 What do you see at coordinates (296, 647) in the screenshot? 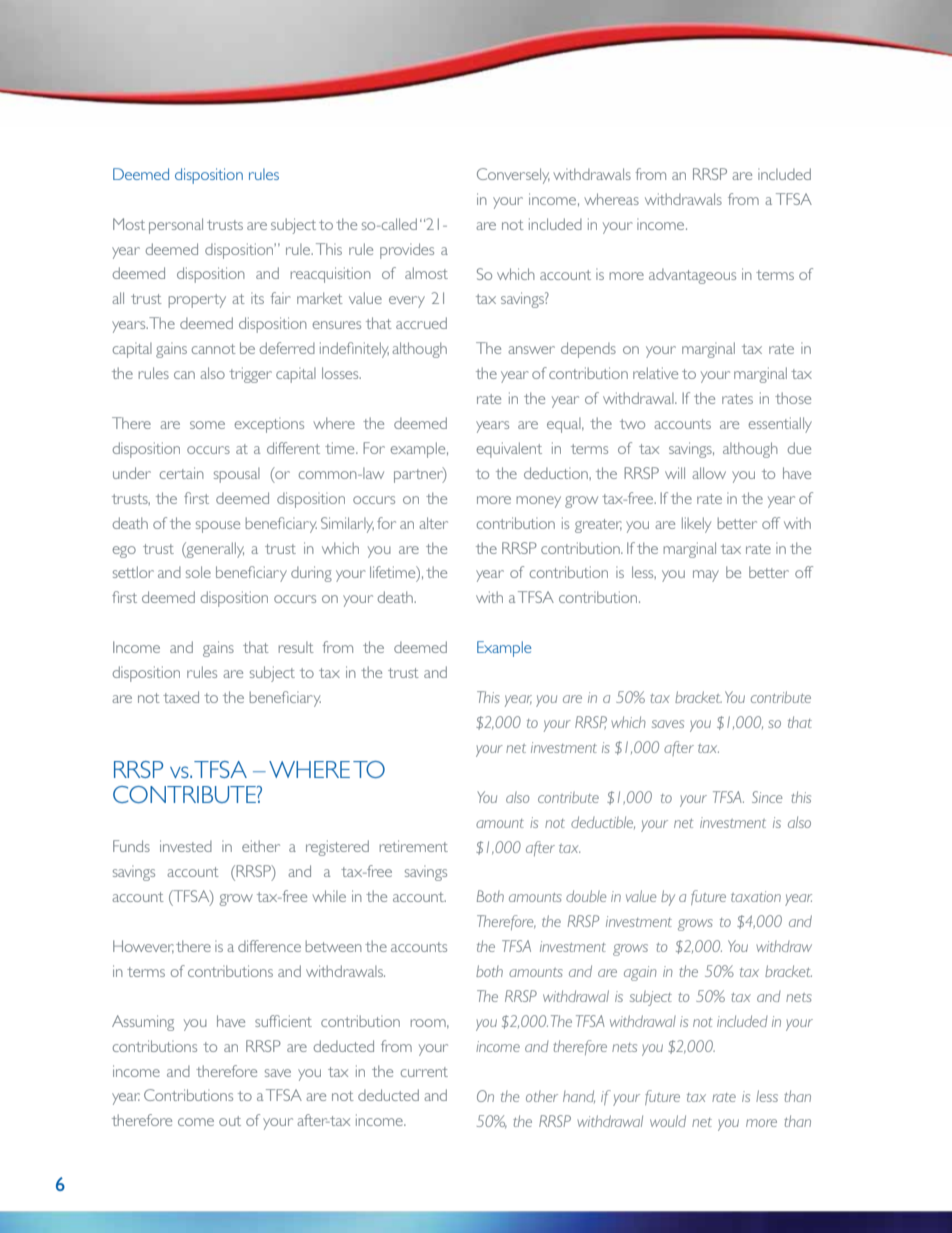
I see `result` at bounding box center [296, 647].
